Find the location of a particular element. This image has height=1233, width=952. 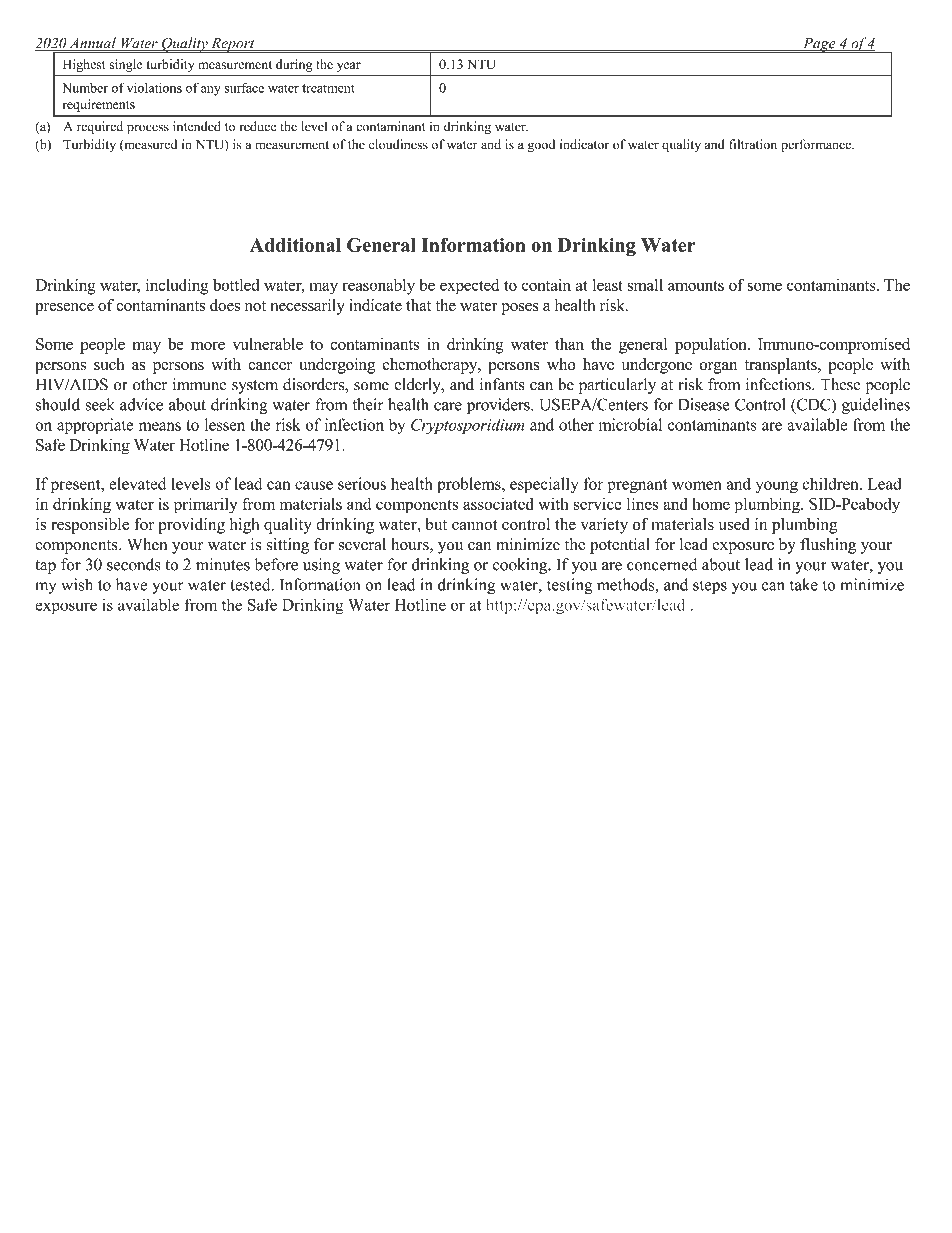

single is located at coordinates (126, 65).
